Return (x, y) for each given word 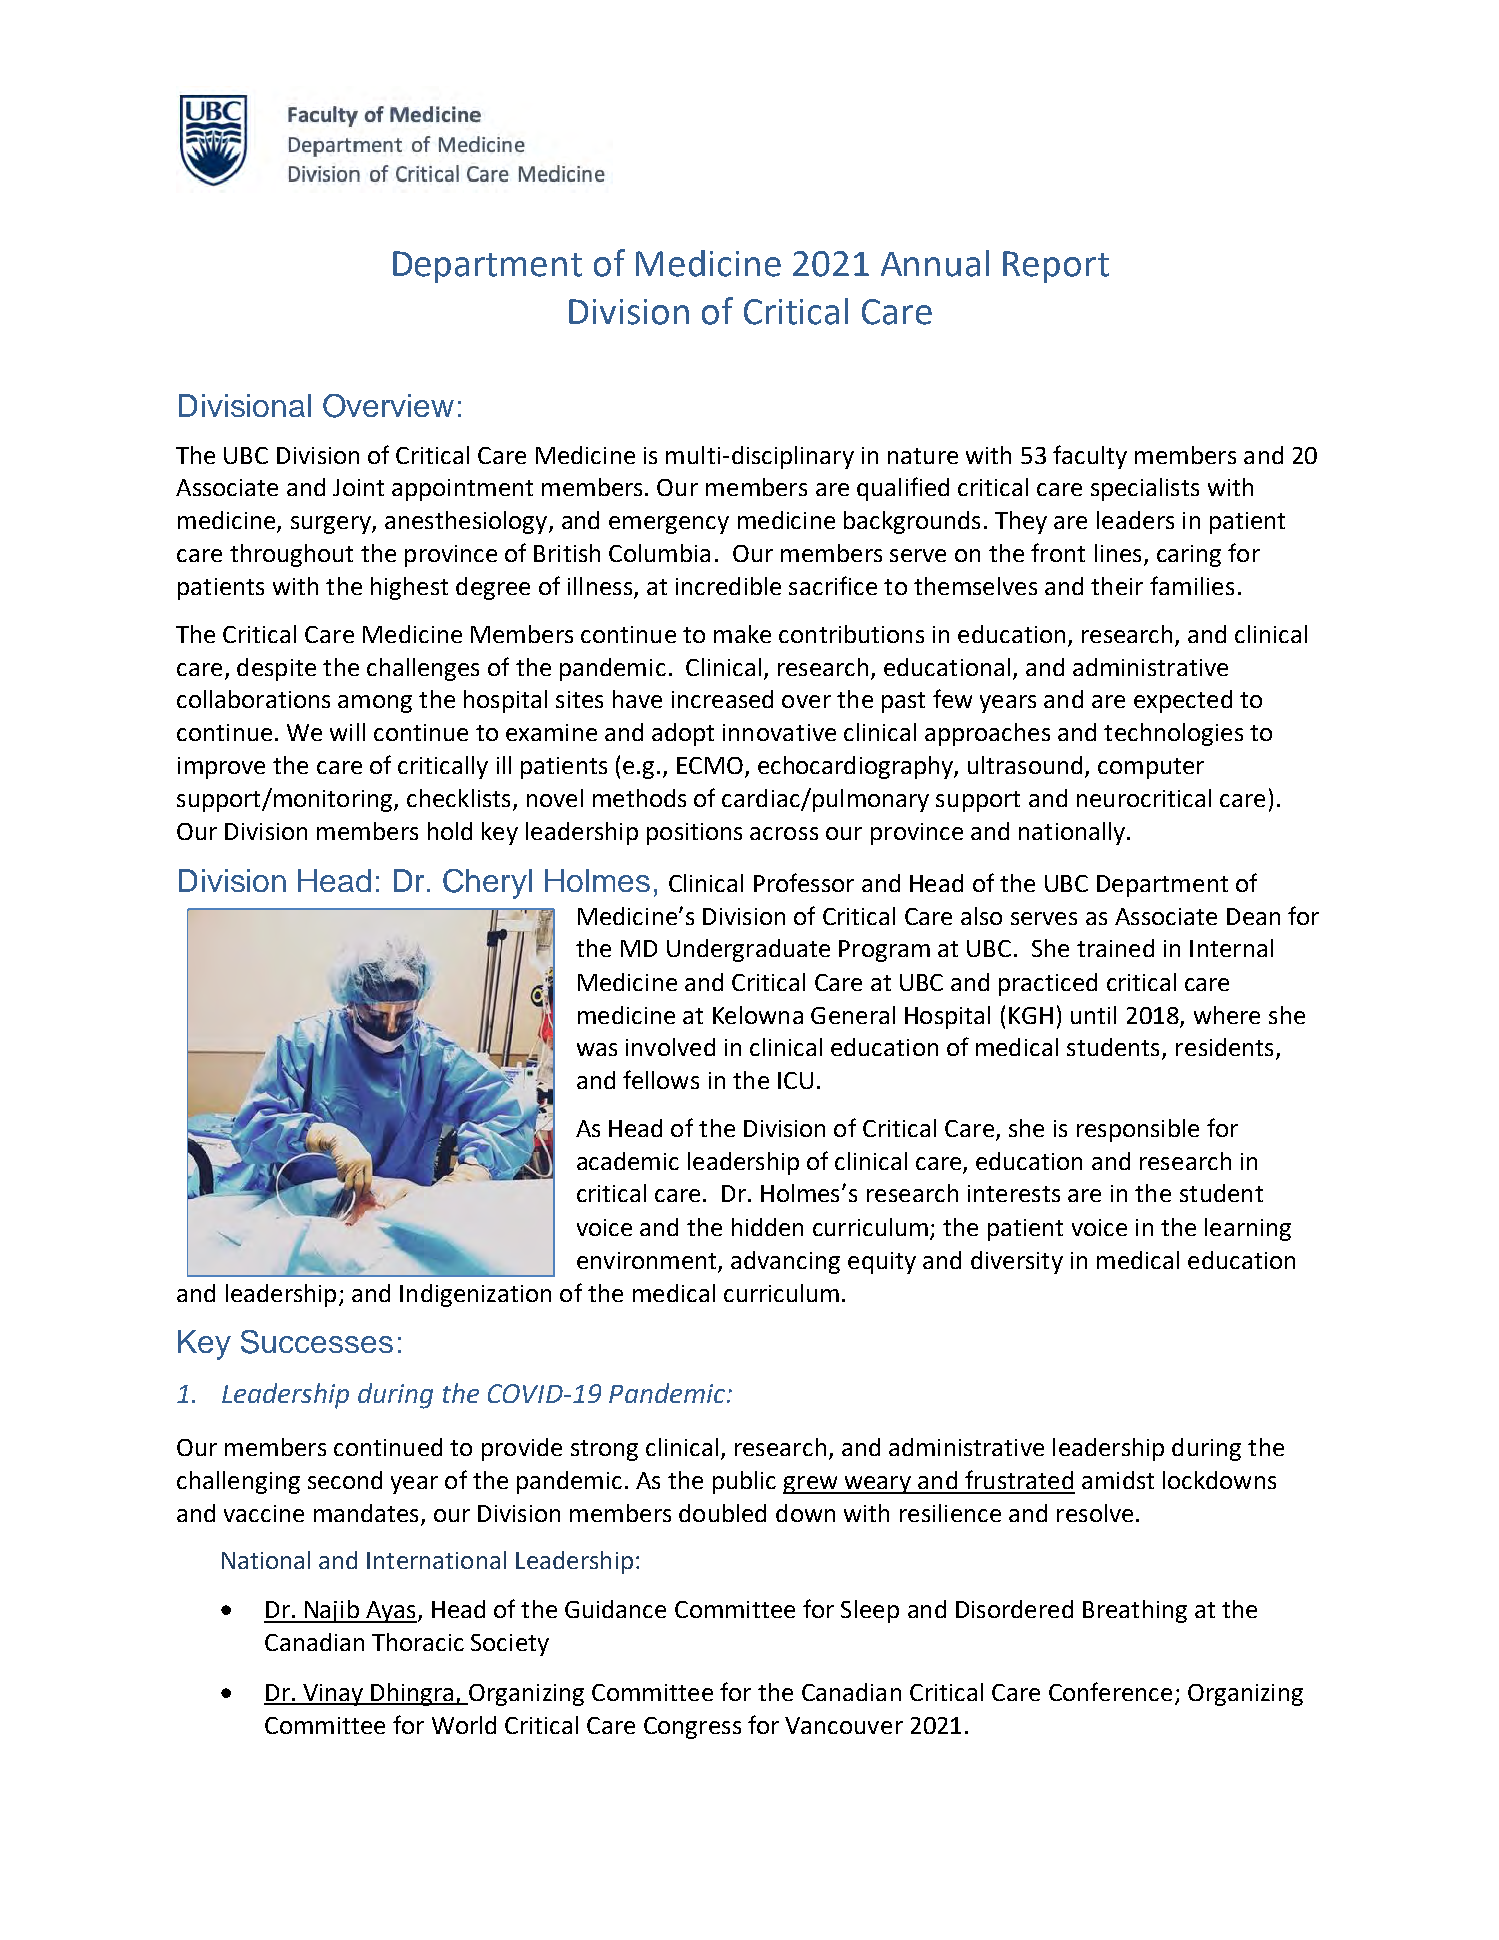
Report (1056, 267)
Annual (935, 263)
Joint (358, 487)
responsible (1138, 1130)
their (1117, 586)
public (744, 1482)
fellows (661, 1079)
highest (409, 588)
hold (450, 831)
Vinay (333, 1695)
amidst (1118, 1480)
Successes (317, 1342)
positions (694, 834)
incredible (728, 586)
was (597, 1049)
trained (1115, 948)
